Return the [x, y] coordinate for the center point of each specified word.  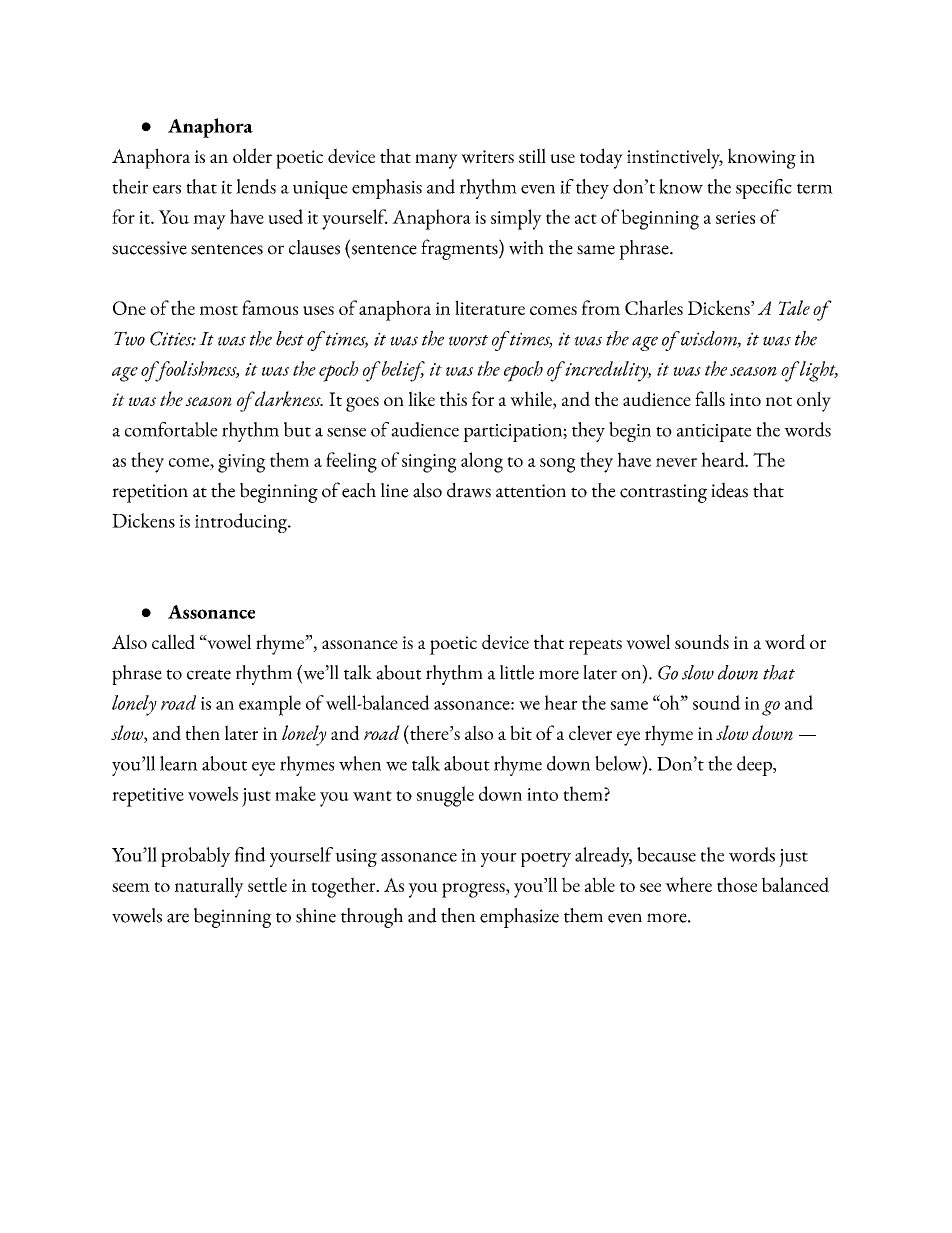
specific [764, 189]
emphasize [519, 918]
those [737, 884]
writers [487, 157]
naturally [209, 887]
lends [256, 186]
